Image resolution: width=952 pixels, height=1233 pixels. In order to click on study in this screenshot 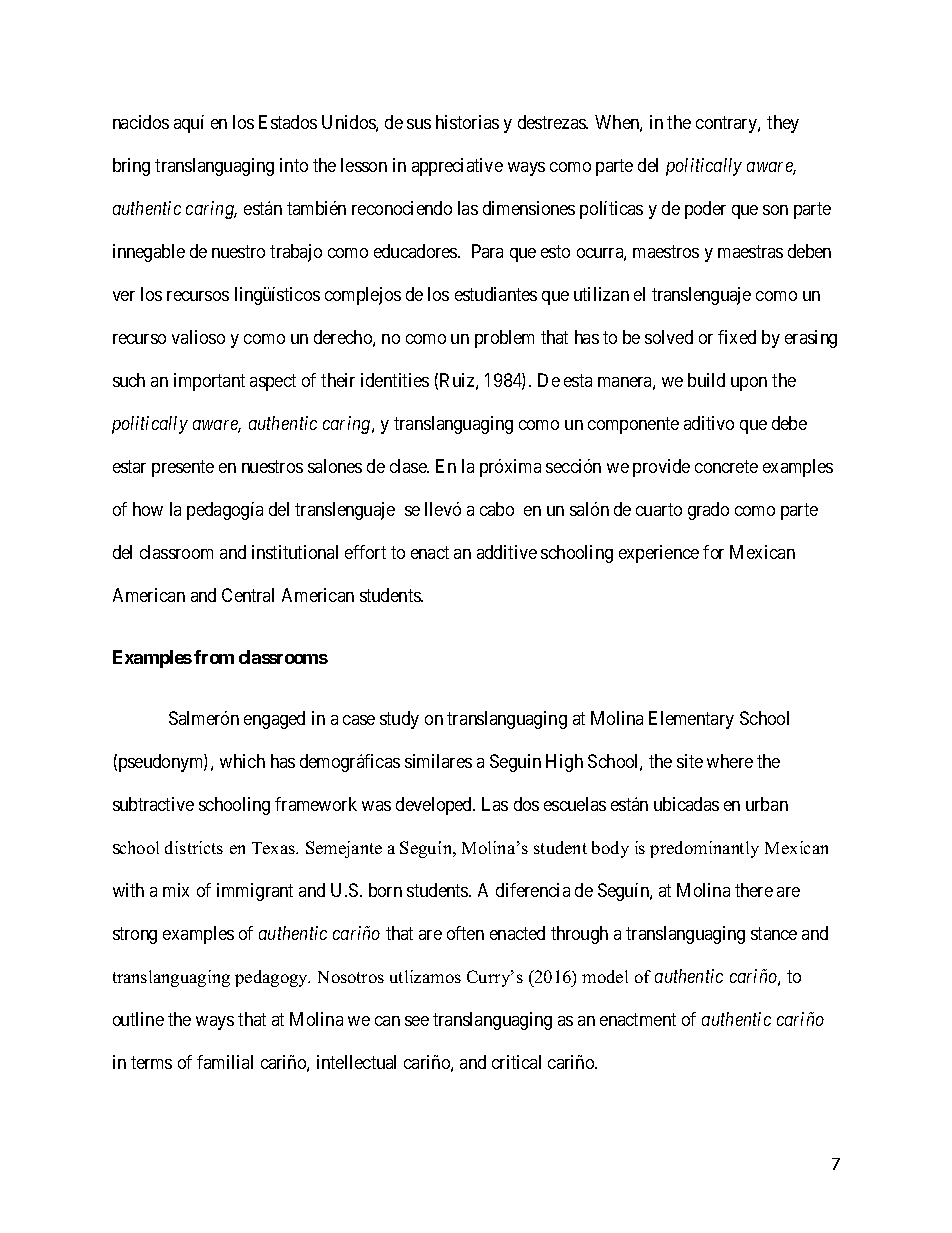, I will do `click(399, 720)`.
